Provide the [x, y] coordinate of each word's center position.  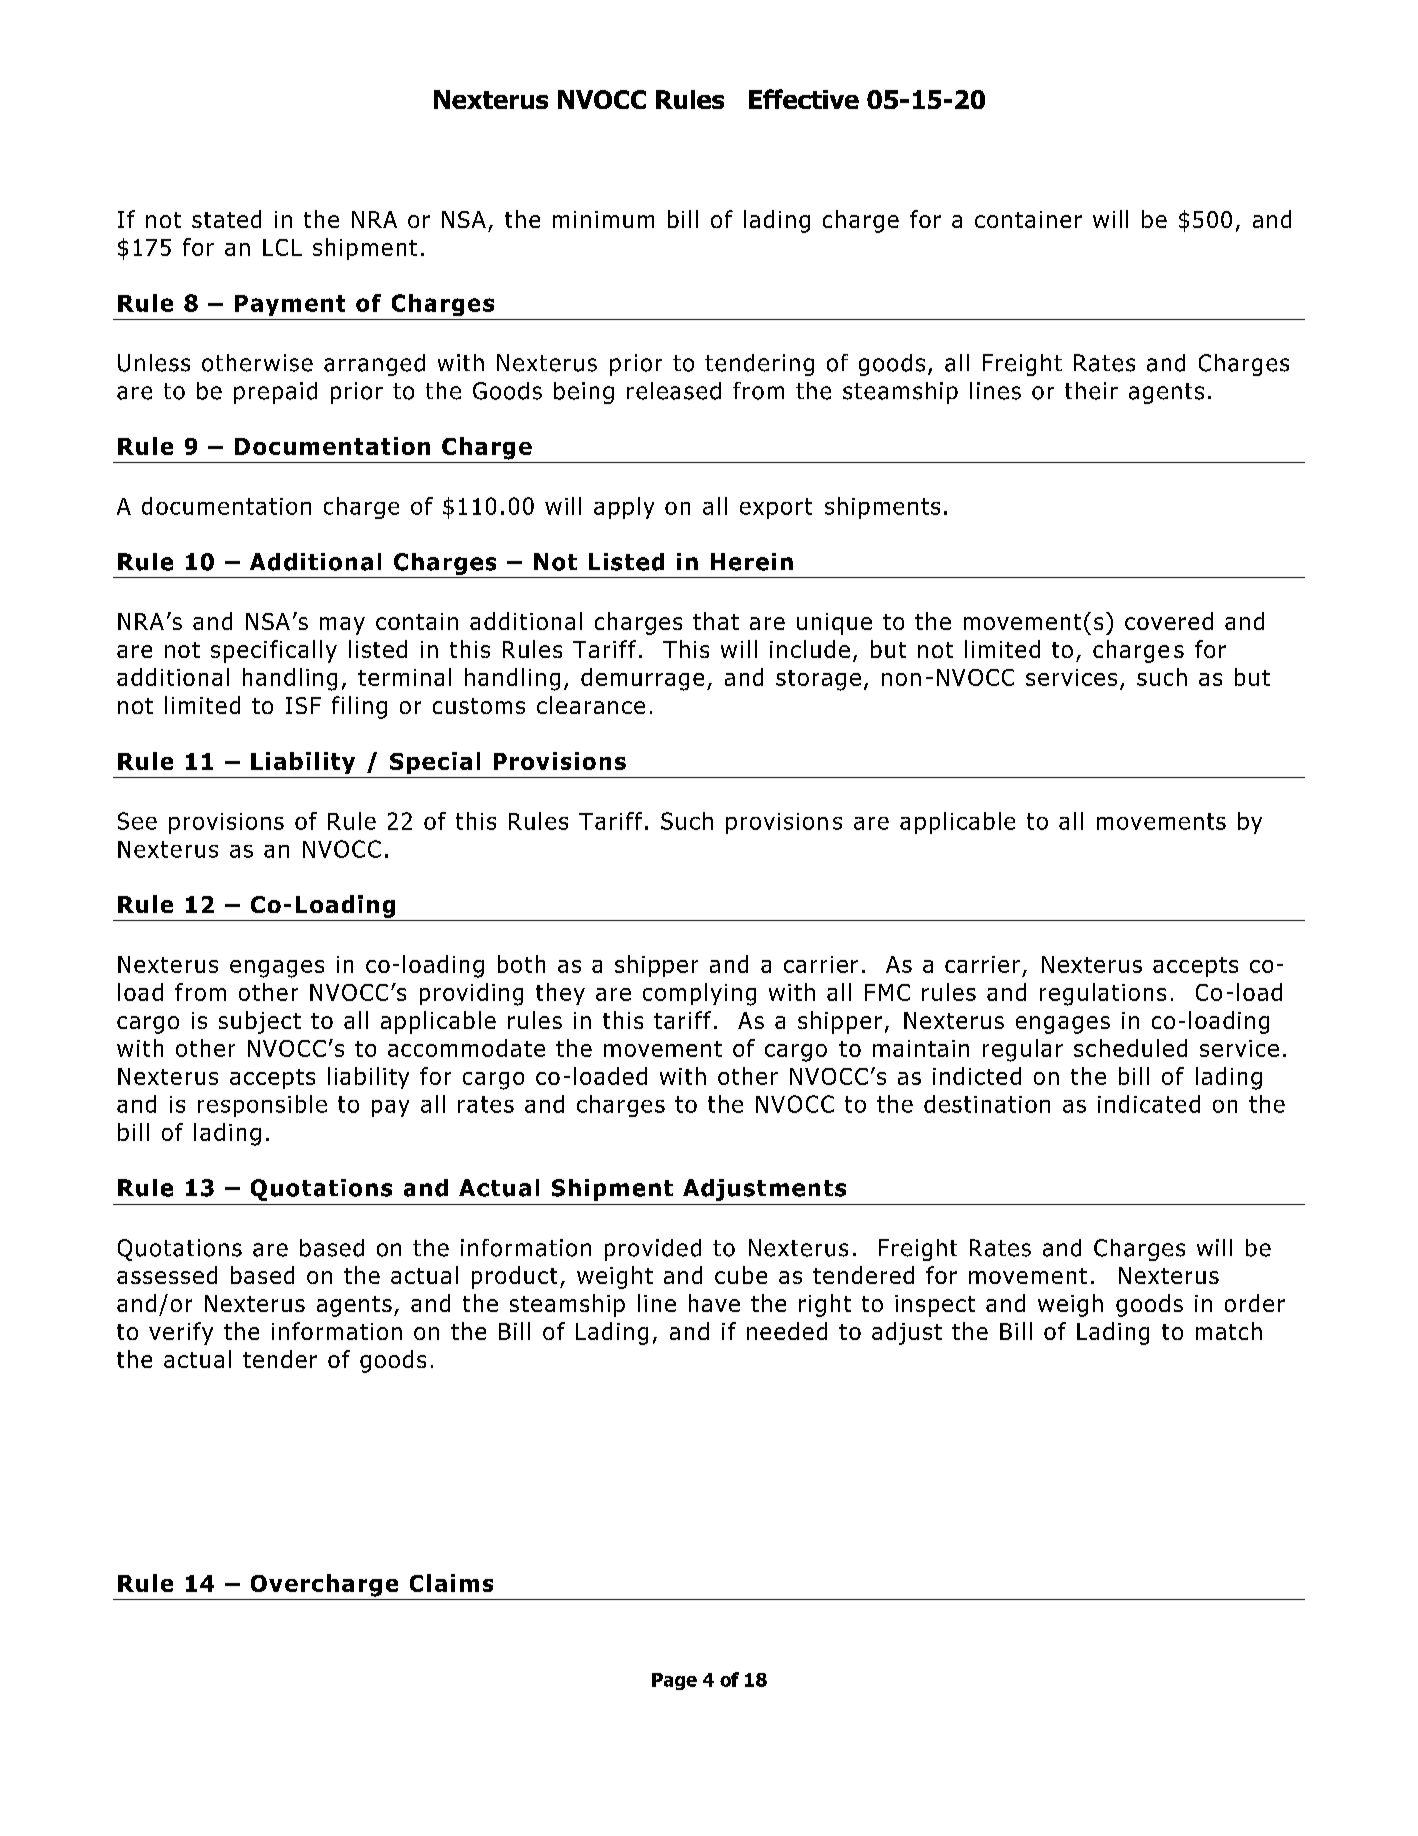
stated [226, 219]
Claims [451, 1583]
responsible [262, 1106]
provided [653, 1250]
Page [674, 1681]
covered [1169, 621]
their [1091, 391]
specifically [274, 651]
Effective [804, 99]
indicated [1149, 1104]
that [716, 621]
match [1229, 1331]
